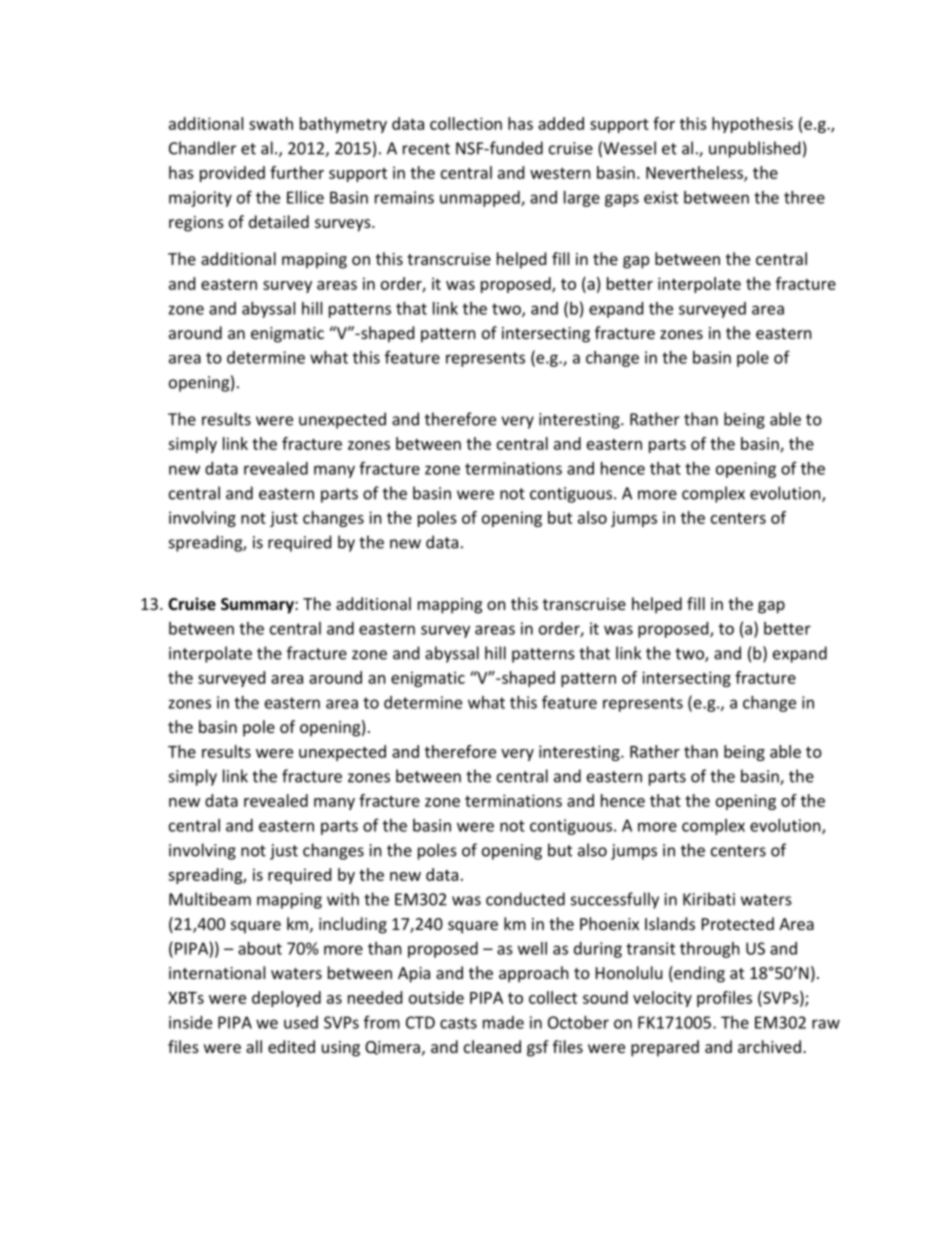  I want to click on western, so click(560, 173).
